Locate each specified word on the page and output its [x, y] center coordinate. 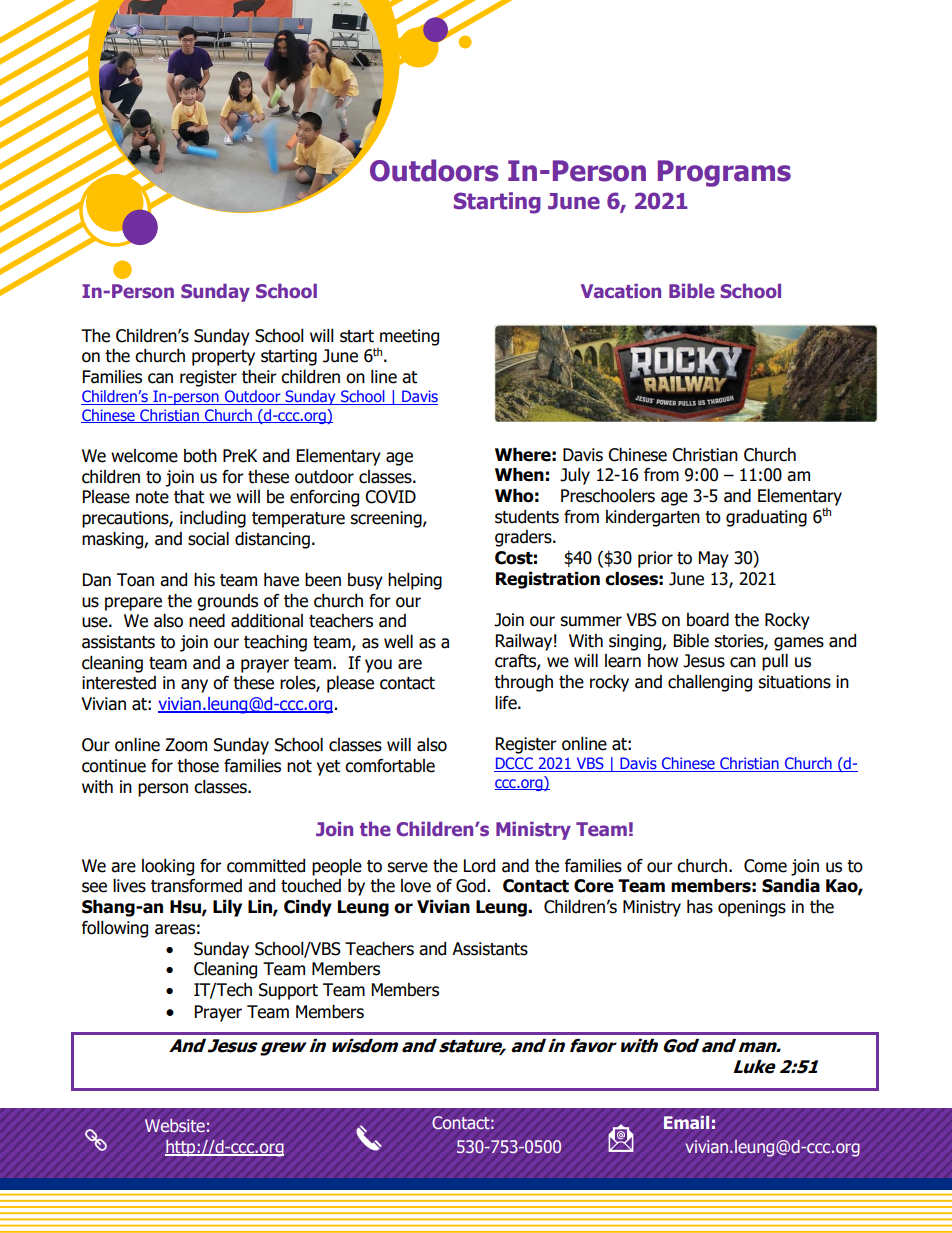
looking [168, 867]
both [200, 456]
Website [175, 1125]
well [398, 642]
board [708, 620]
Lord [479, 866]
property [223, 358]
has [700, 907]
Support [288, 991]
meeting [409, 337]
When [519, 475]
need [207, 621]
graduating [766, 518]
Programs [724, 173]
